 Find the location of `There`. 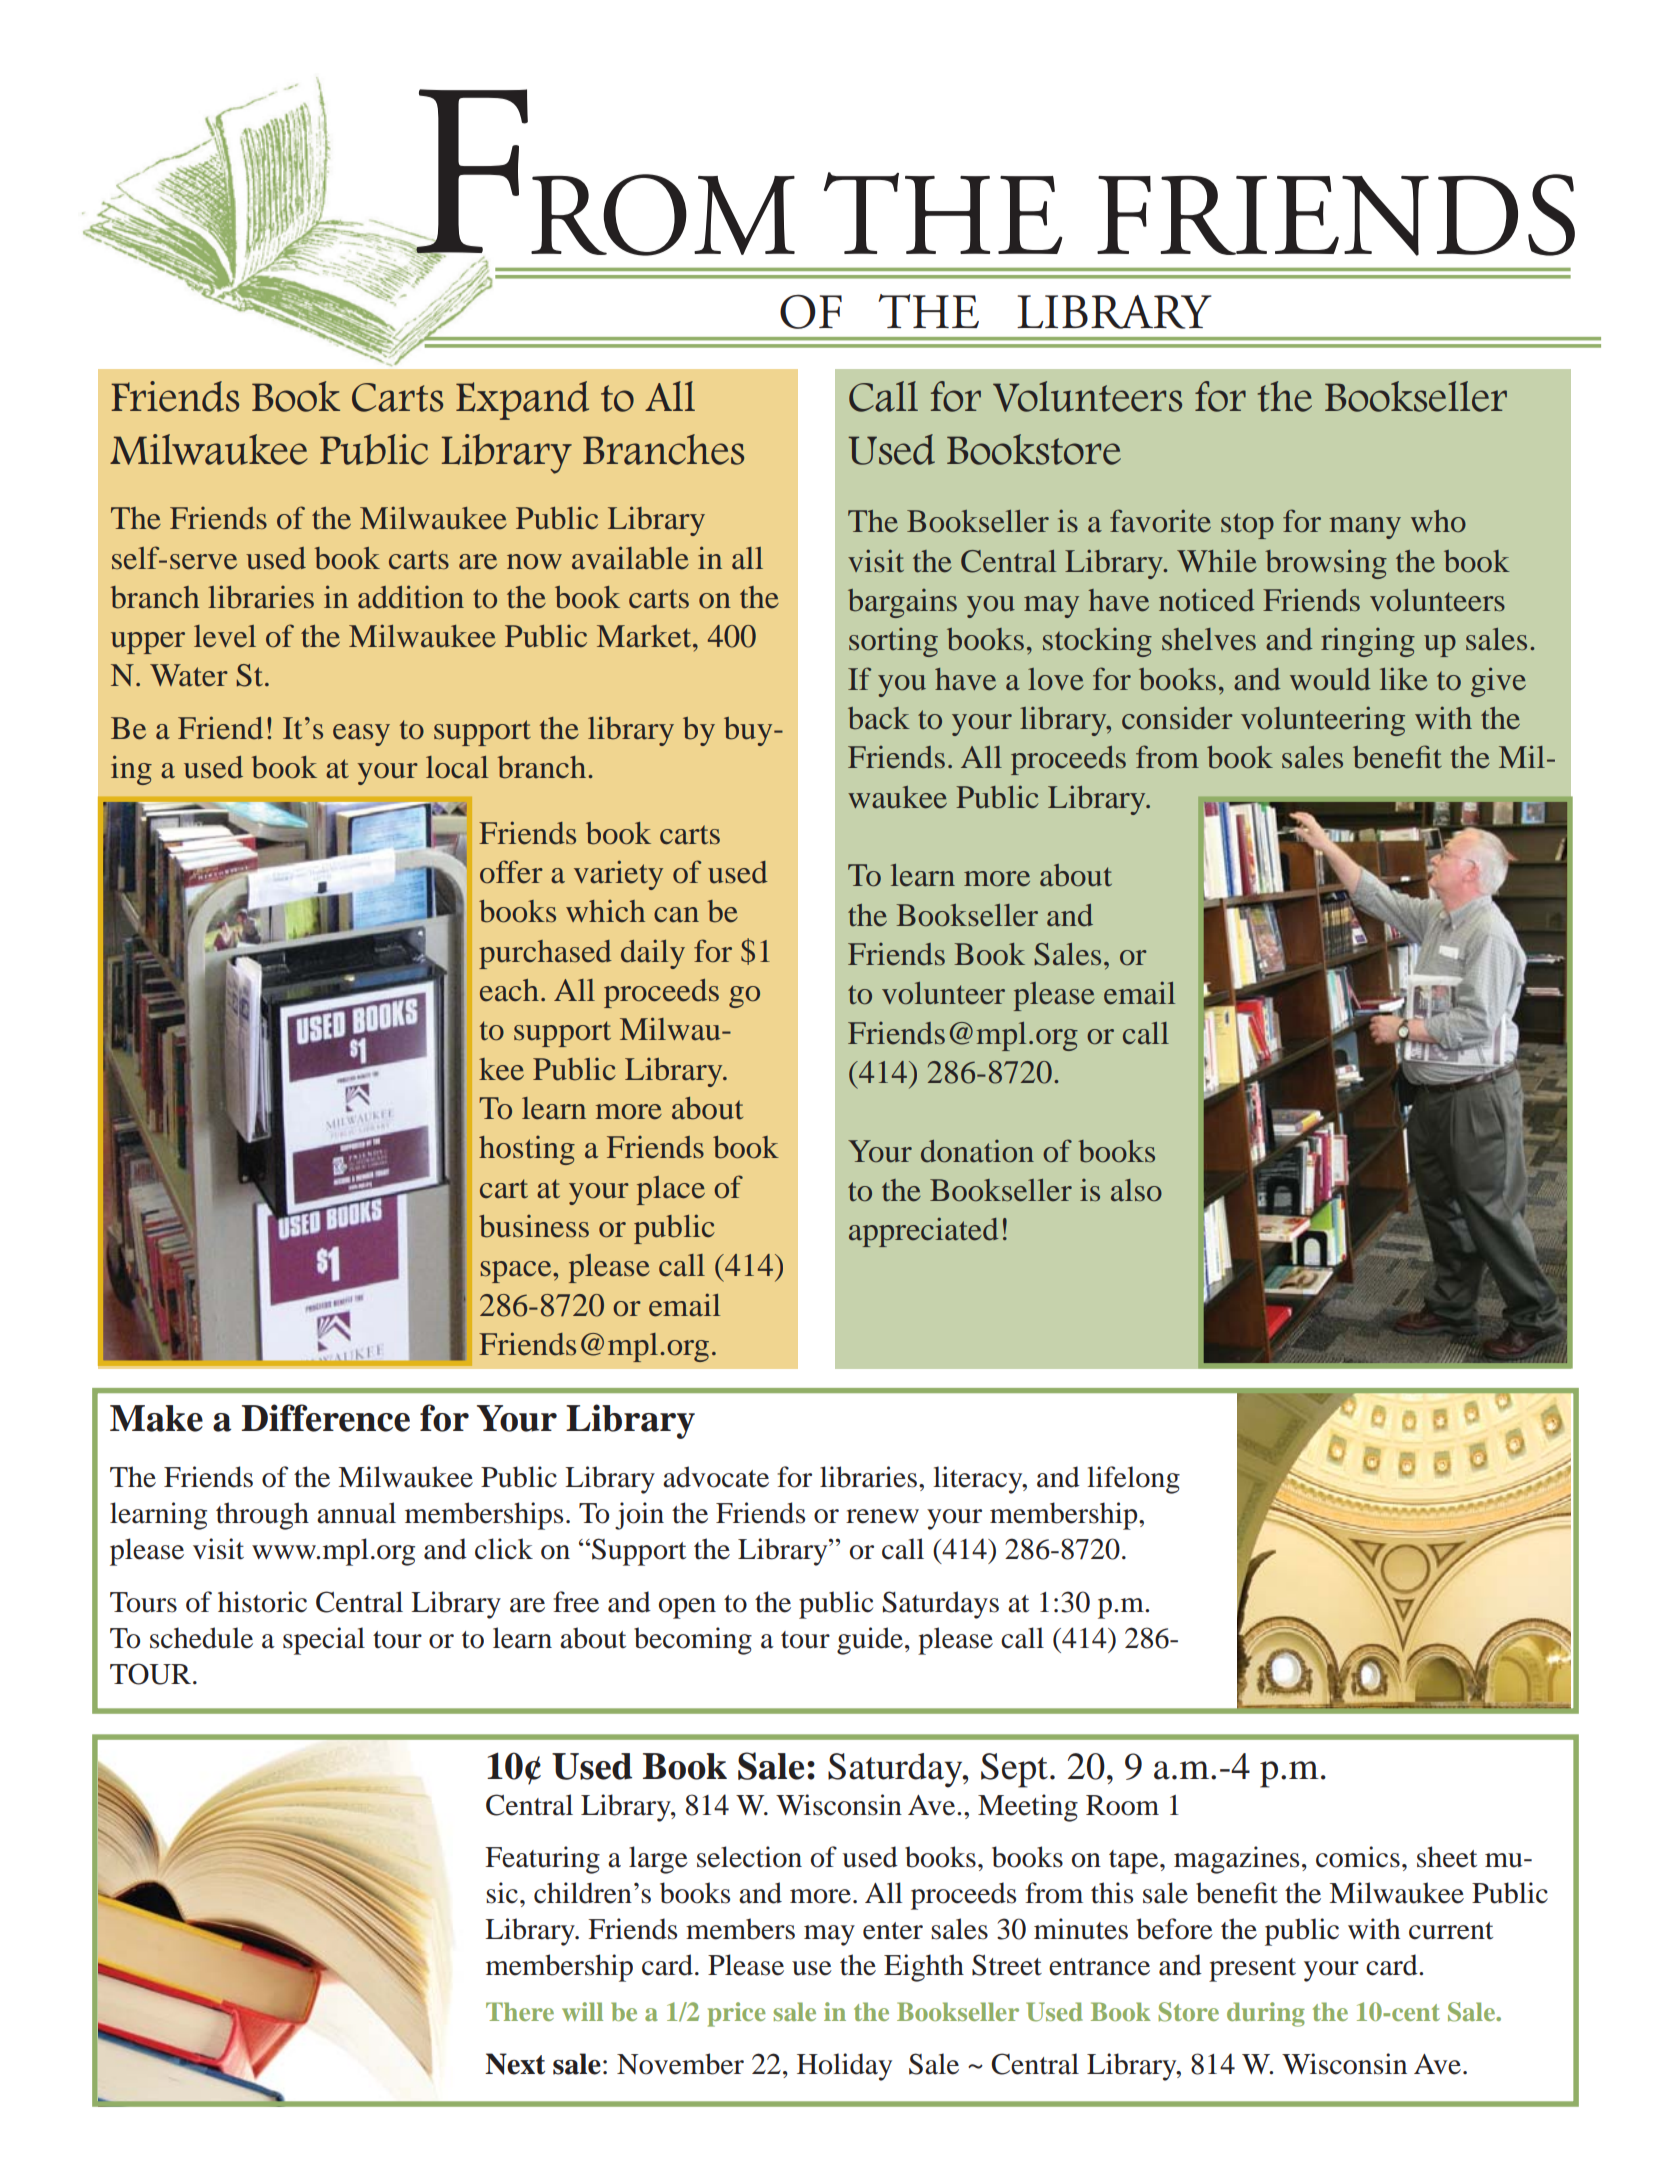

There is located at coordinates (520, 2011).
